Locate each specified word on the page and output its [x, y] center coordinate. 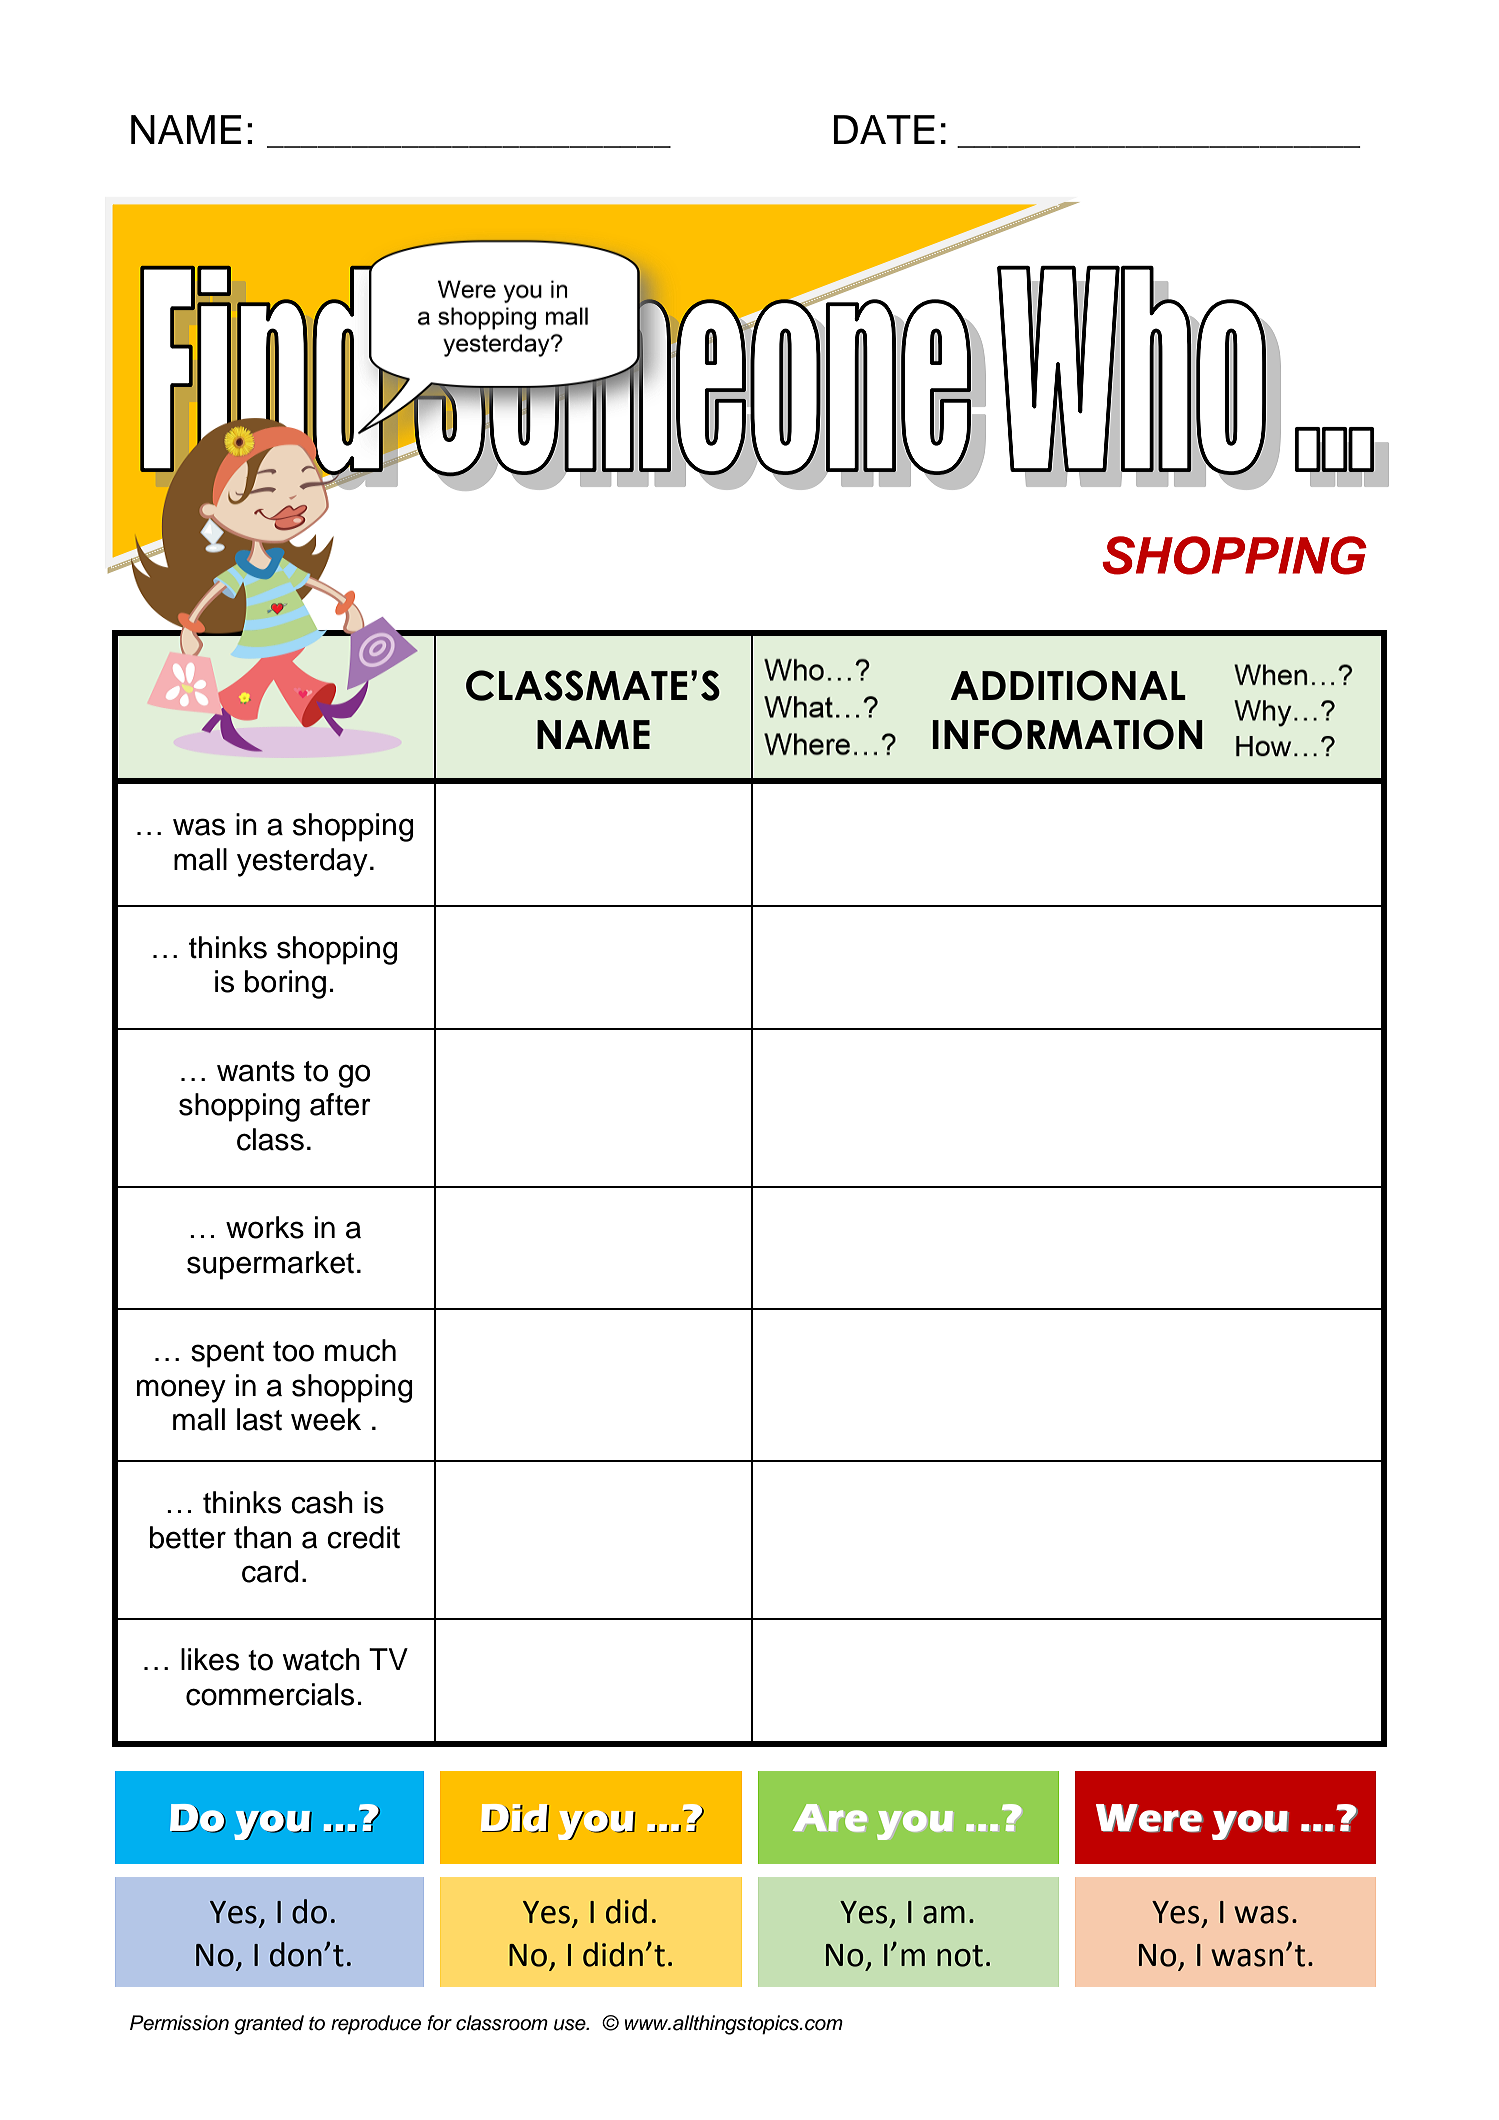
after [340, 1104]
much [360, 1350]
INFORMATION [1068, 734]
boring [285, 984]
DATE [884, 129]
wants [256, 1071]
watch [321, 1659]
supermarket [270, 1265]
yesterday [302, 862]
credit [363, 1537]
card [270, 1571]
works [265, 1227]
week [326, 1419]
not [960, 1956]
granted [269, 2025]
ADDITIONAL [1068, 685]
